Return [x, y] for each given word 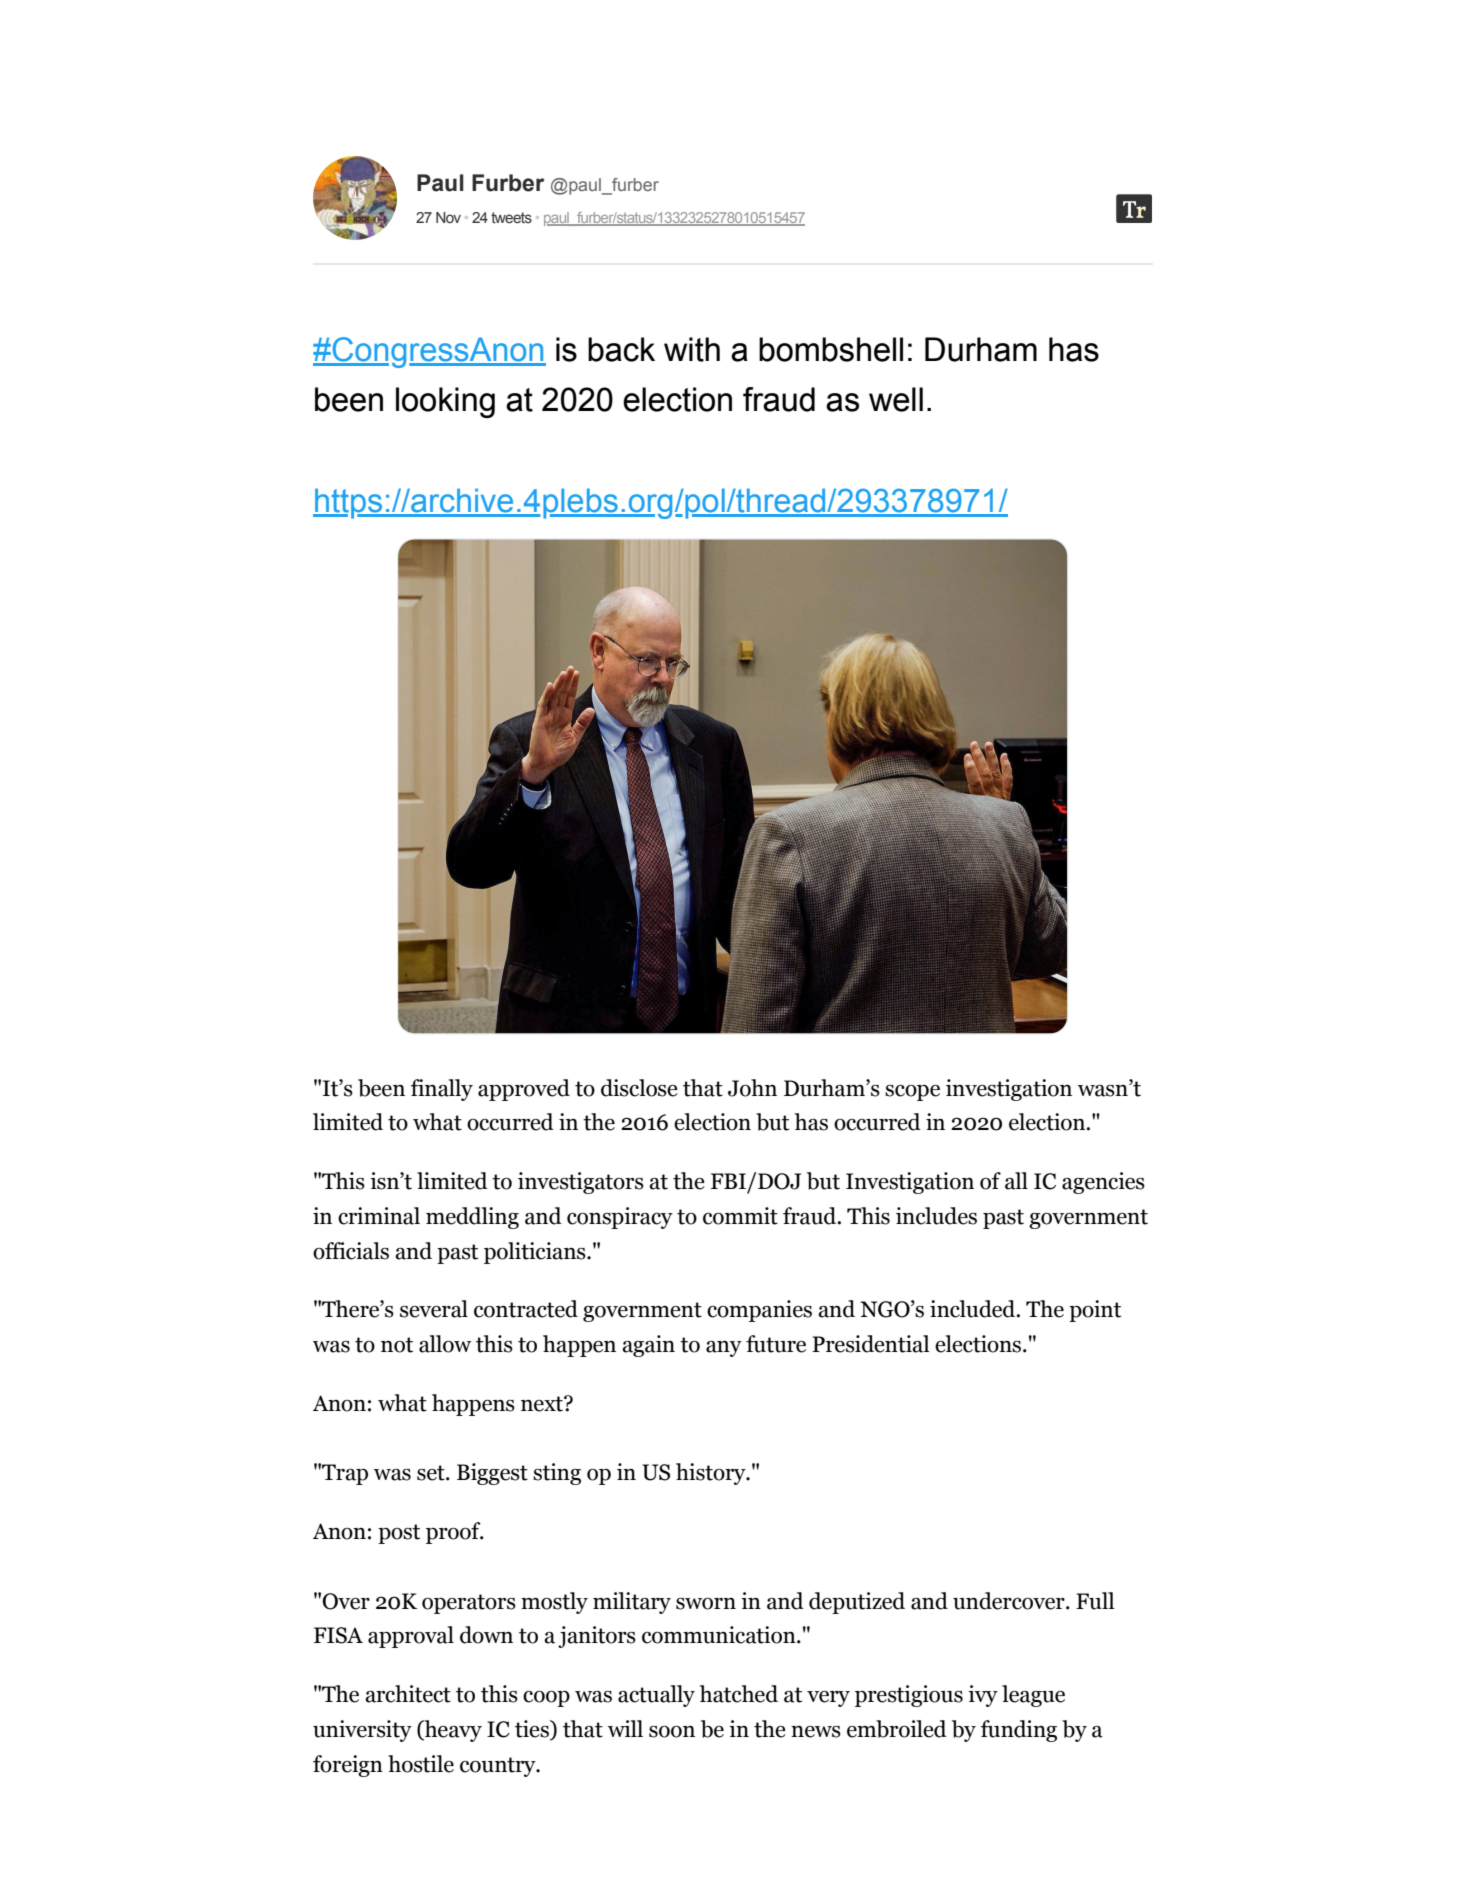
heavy [452, 1731]
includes [936, 1216]
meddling [472, 1218]
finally [442, 1090]
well [896, 399]
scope [912, 1093]
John [752, 1088]
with [692, 349]
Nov [448, 217]
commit [740, 1216]
